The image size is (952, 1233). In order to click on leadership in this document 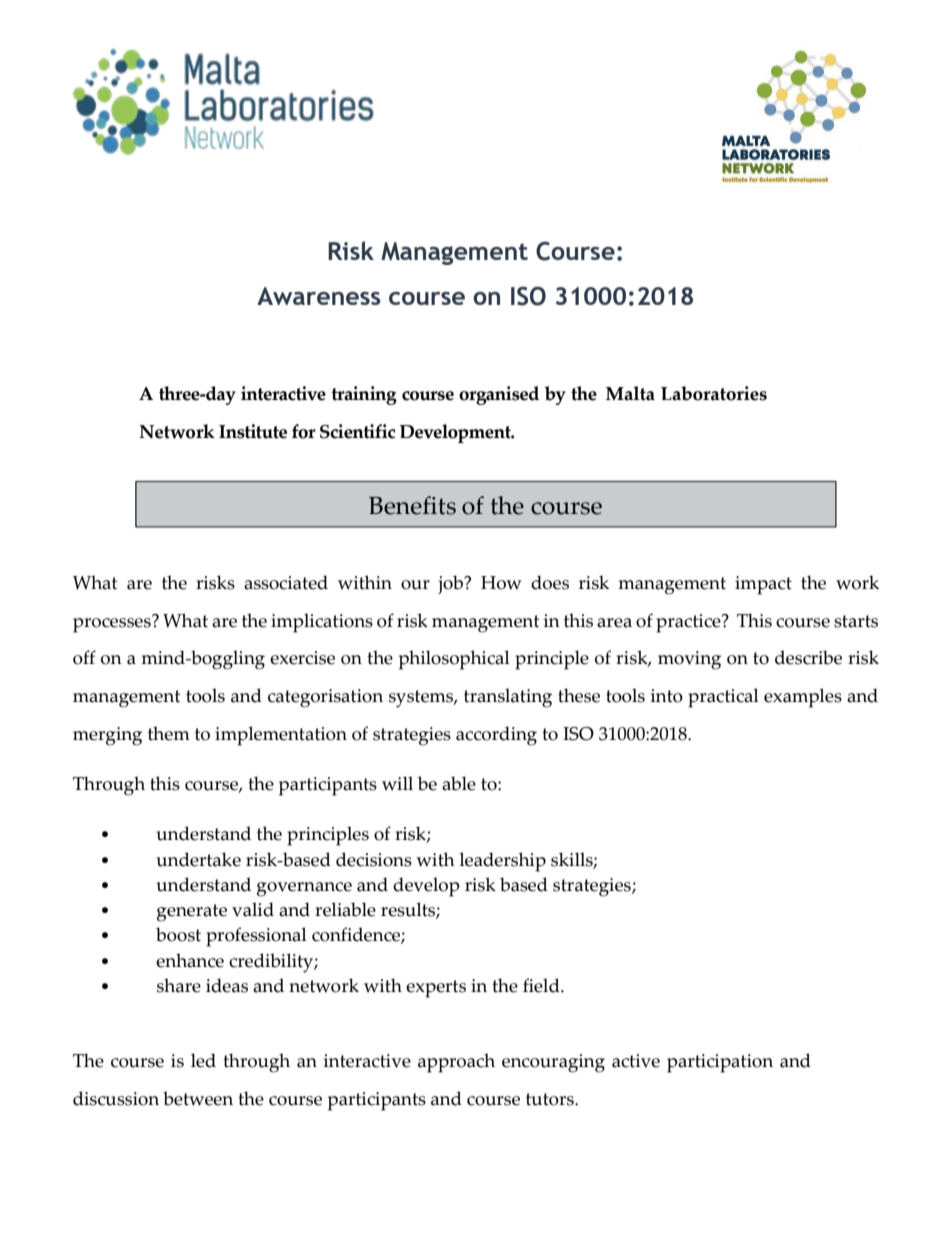, I will do `click(502, 862)`.
